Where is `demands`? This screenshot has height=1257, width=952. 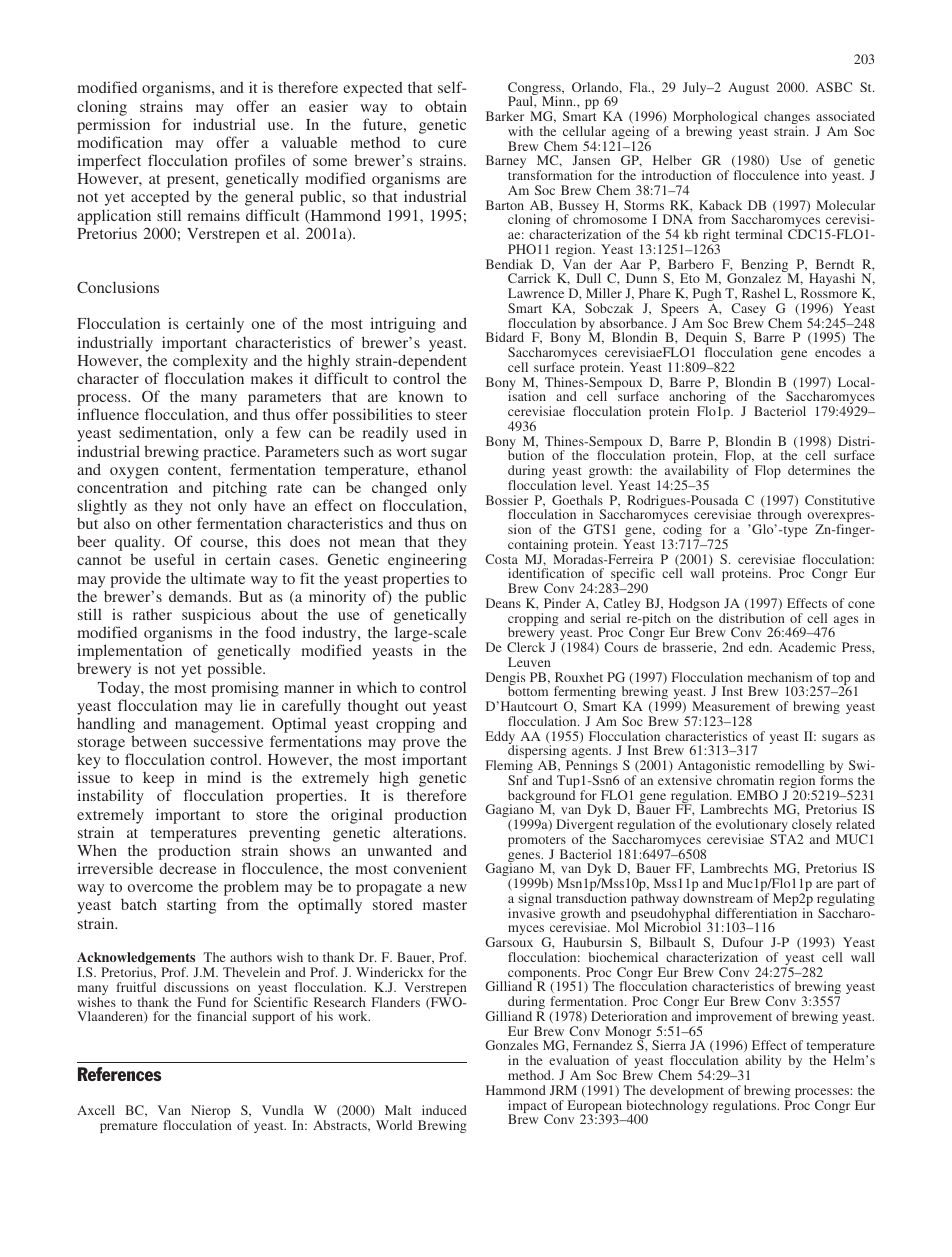 demands is located at coordinates (199, 596).
